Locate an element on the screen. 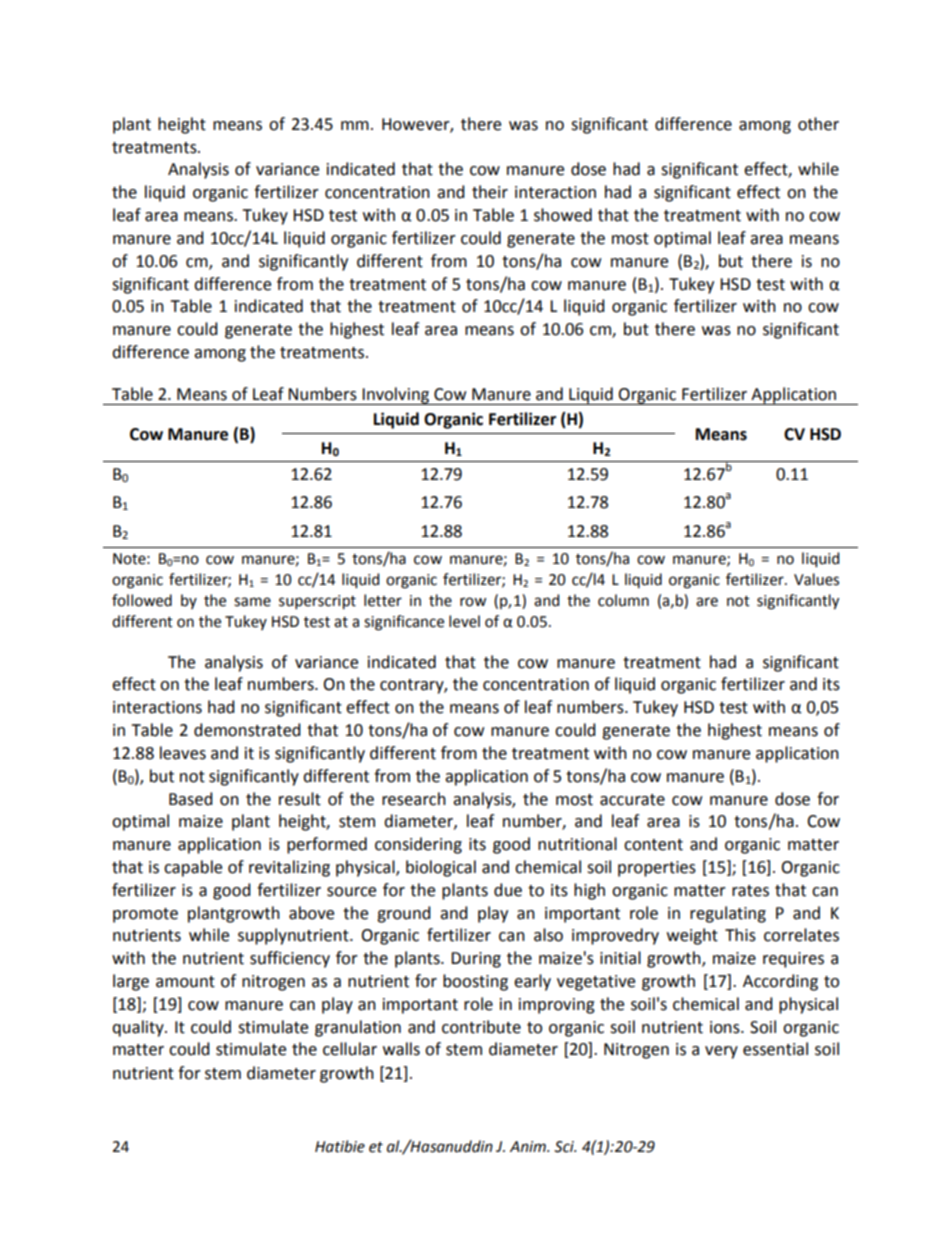 The height and width of the screenshot is (1233, 952). showed is located at coordinates (563, 215).
